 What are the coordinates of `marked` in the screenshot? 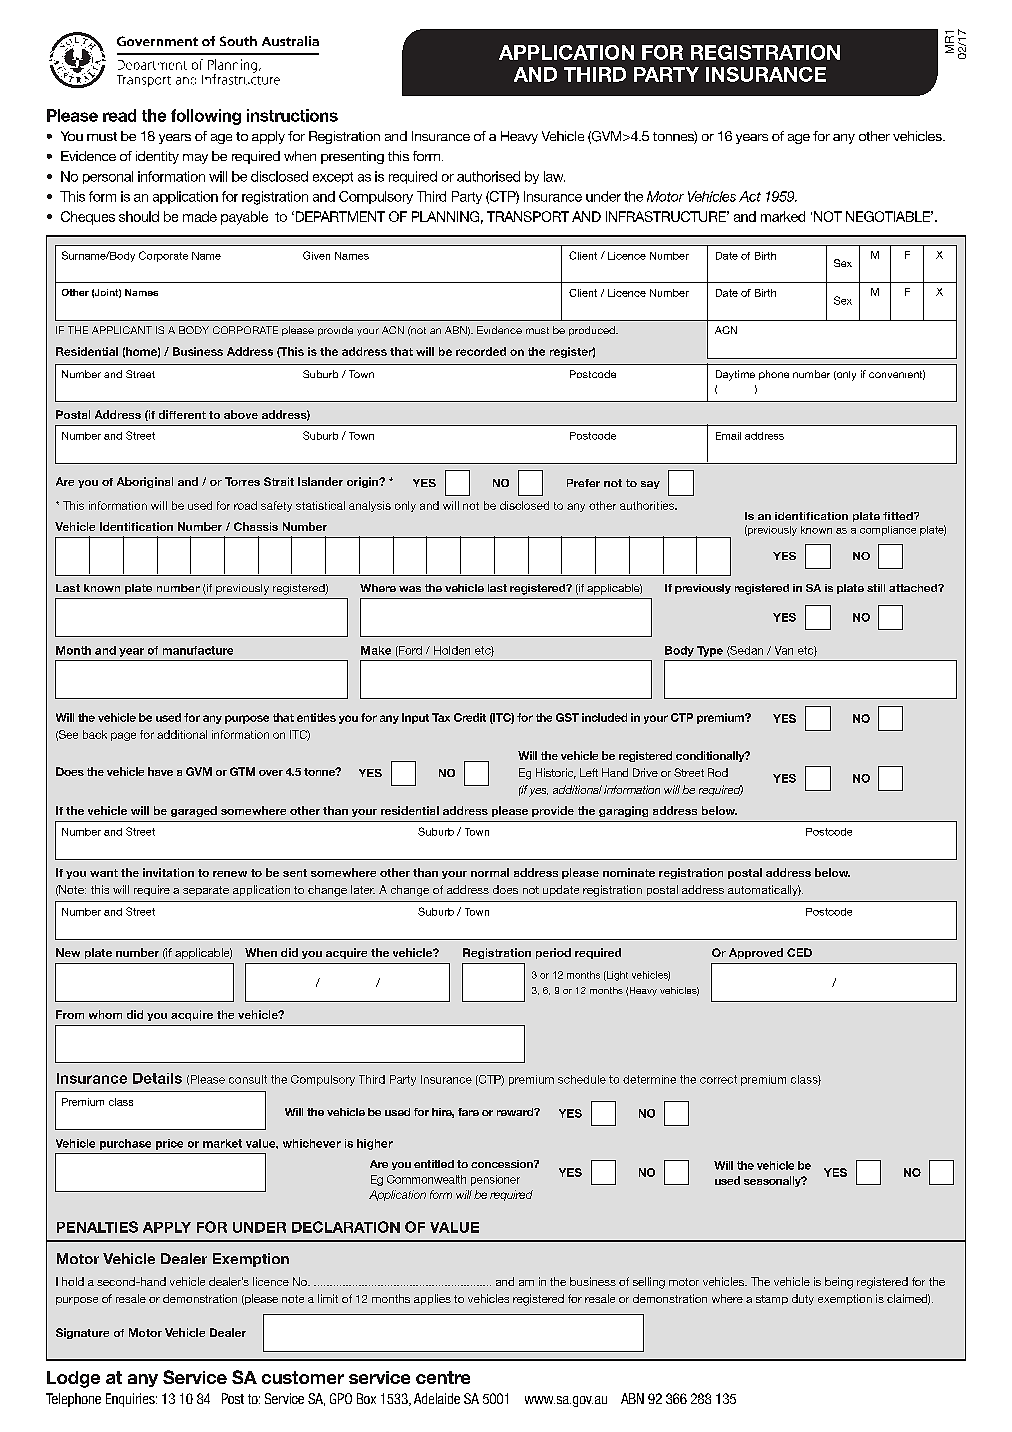 It's located at (783, 216).
